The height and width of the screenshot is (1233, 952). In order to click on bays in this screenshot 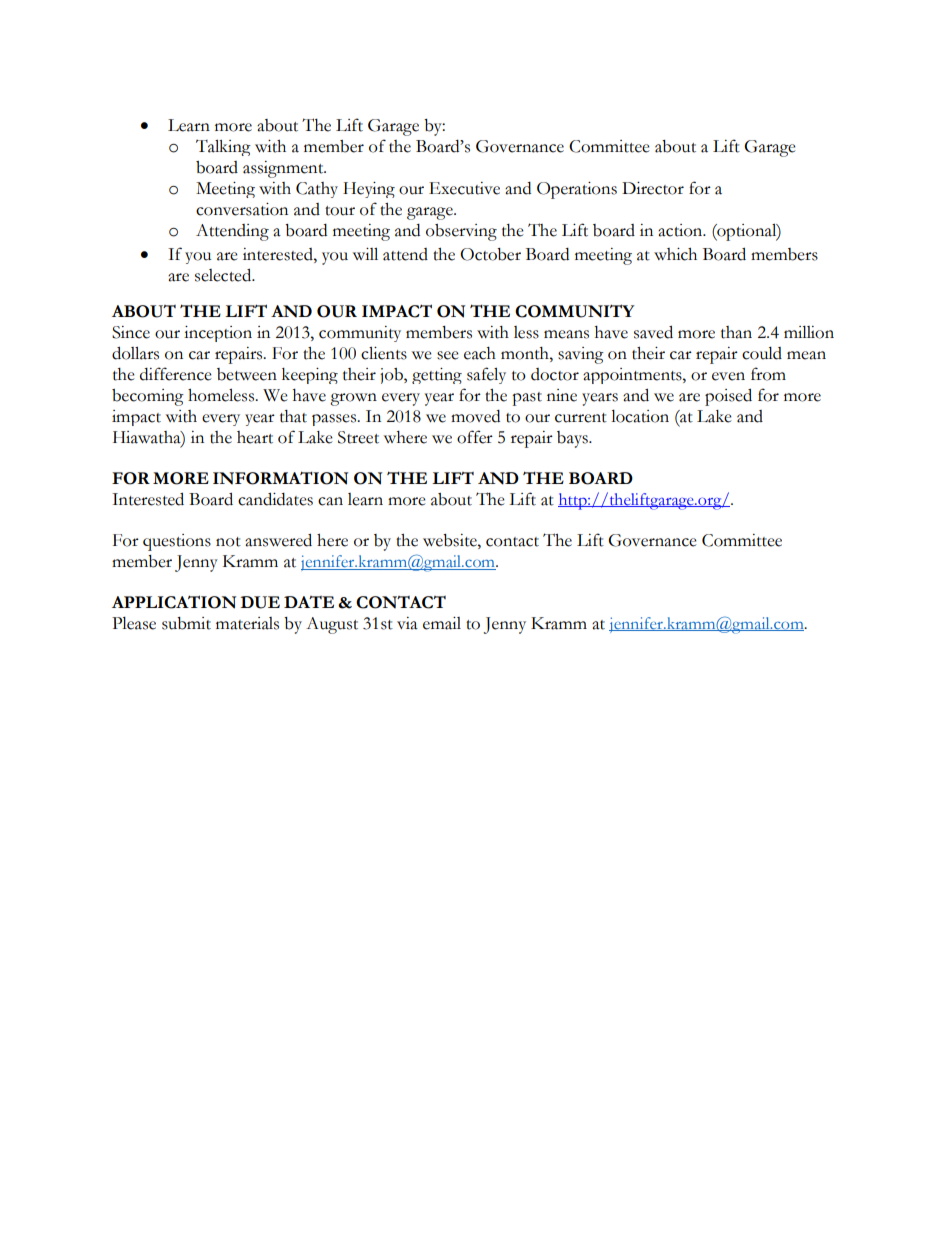, I will do `click(573, 439)`.
